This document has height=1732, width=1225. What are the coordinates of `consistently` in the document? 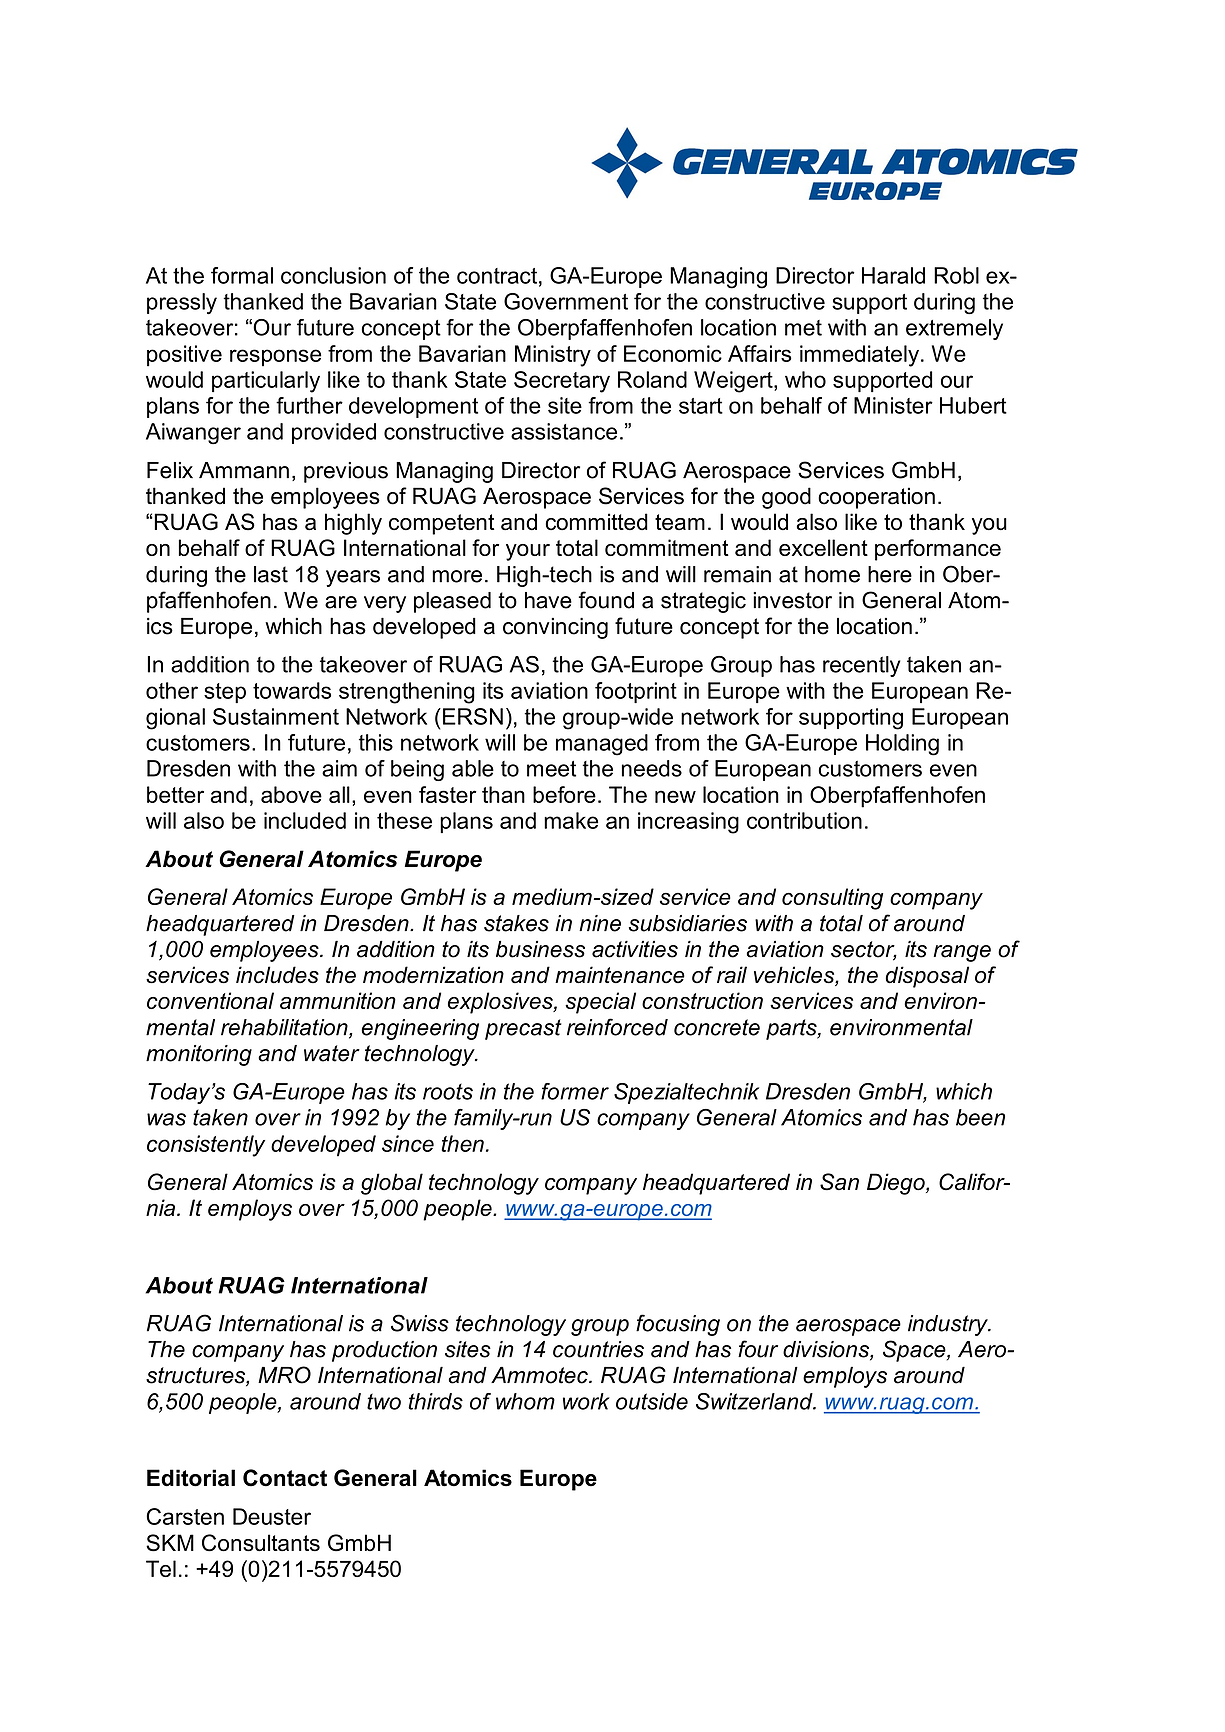 It's located at (206, 1146).
